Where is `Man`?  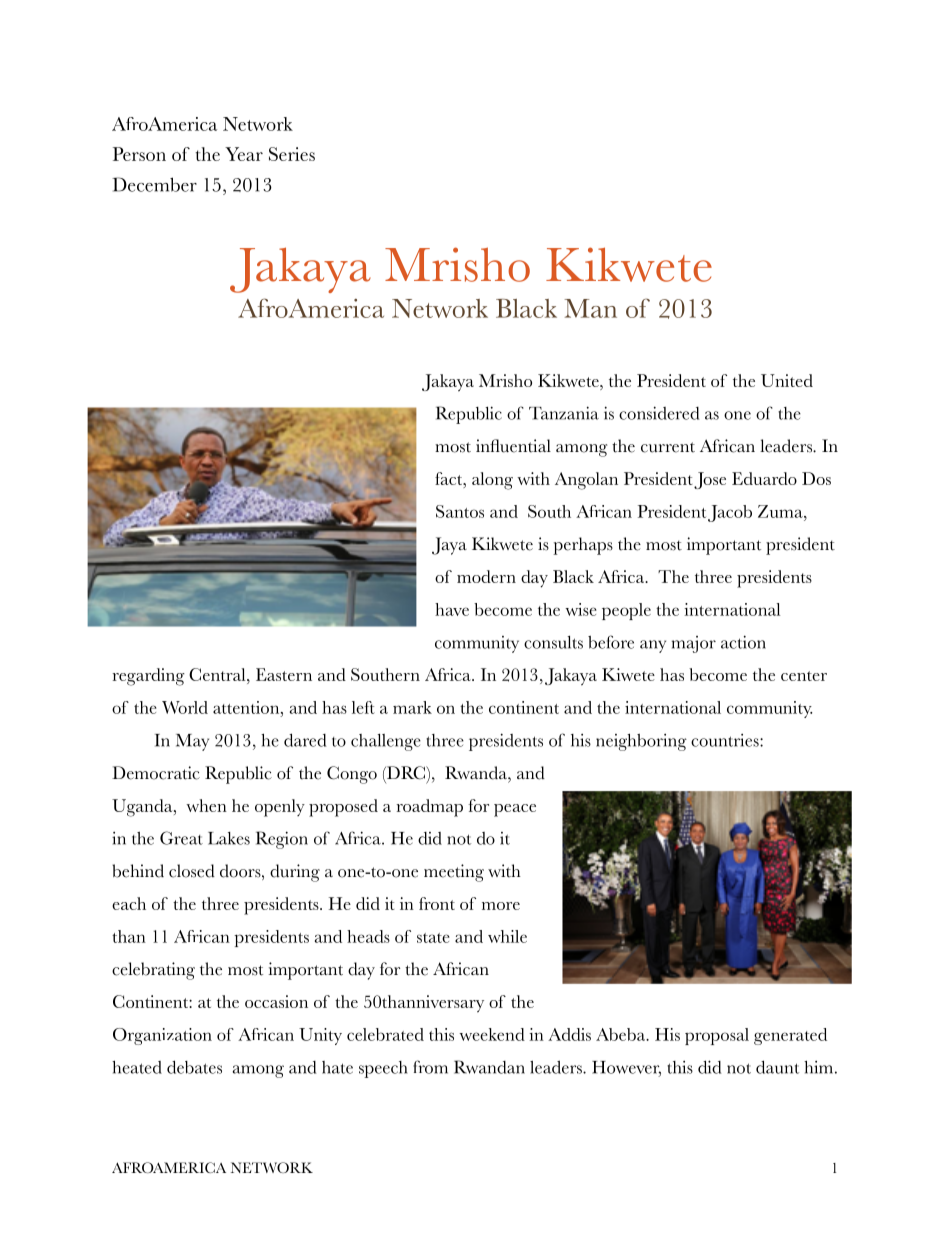 Man is located at coordinates (590, 308).
